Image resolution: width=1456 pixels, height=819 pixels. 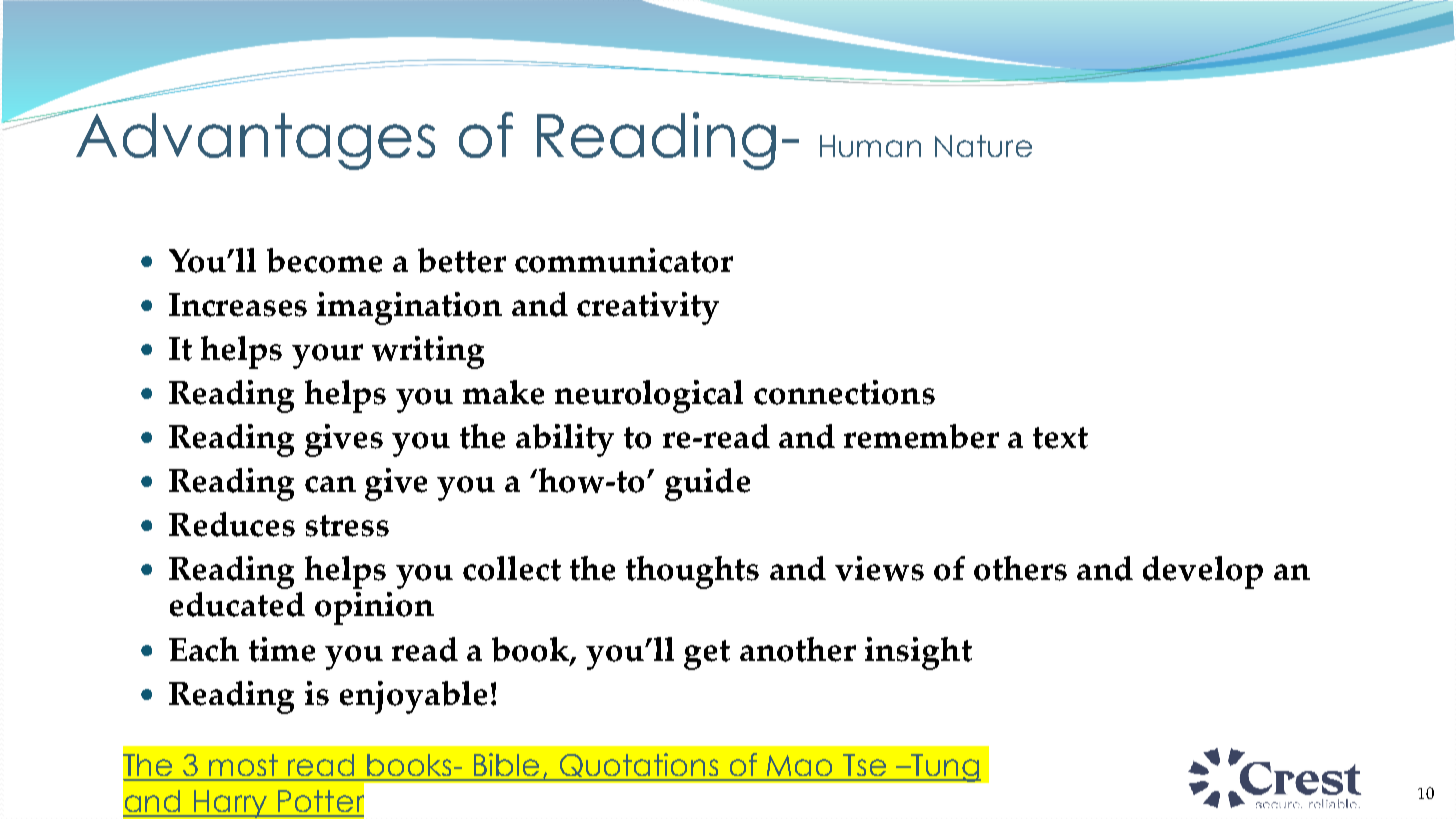 What do you see at coordinates (983, 146) in the page?
I see `Nature` at bounding box center [983, 146].
